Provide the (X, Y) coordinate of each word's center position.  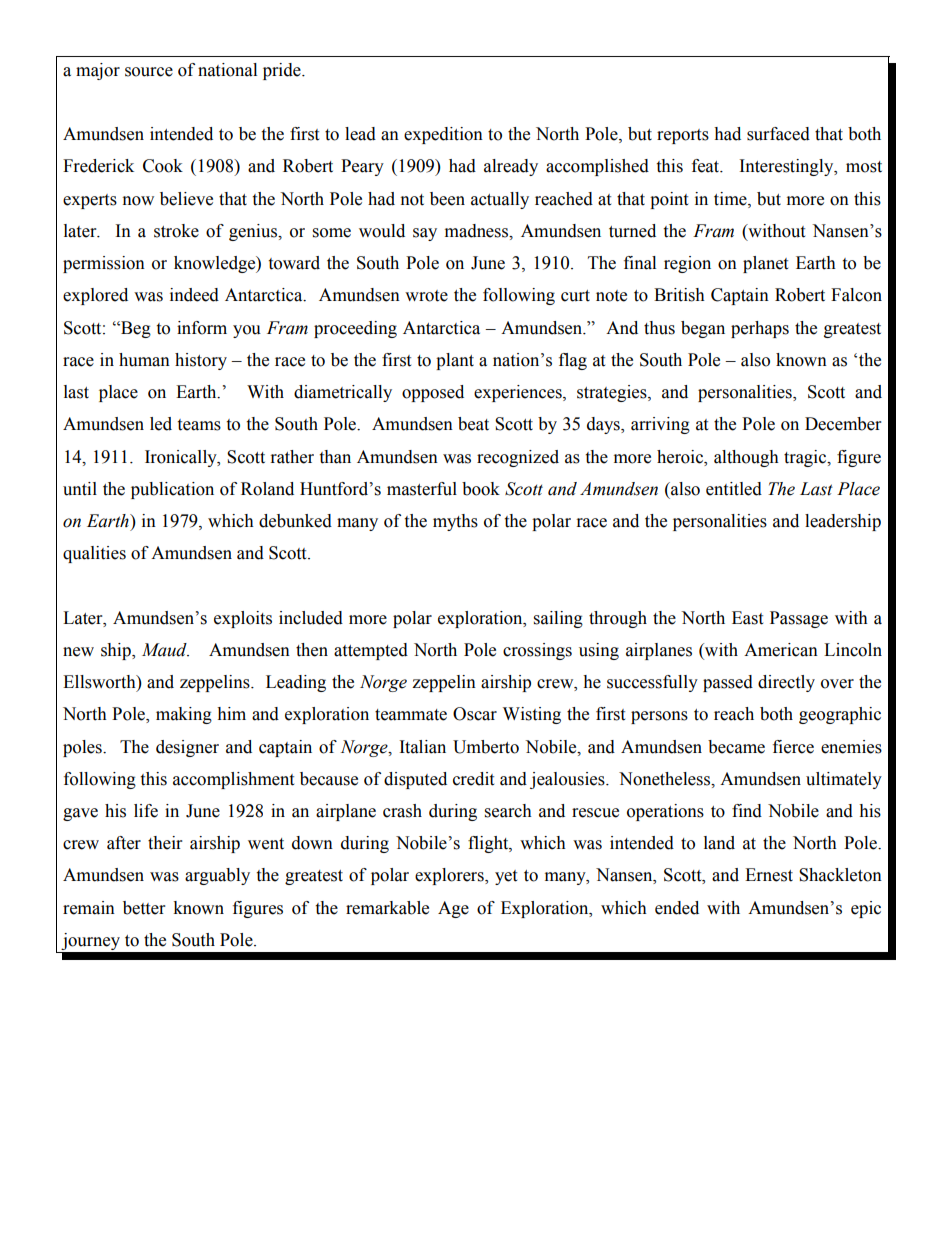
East (747, 618)
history (201, 361)
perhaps (760, 329)
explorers (450, 876)
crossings (537, 651)
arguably (217, 876)
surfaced (778, 134)
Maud (165, 650)
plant (455, 361)
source (149, 72)
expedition (443, 135)
